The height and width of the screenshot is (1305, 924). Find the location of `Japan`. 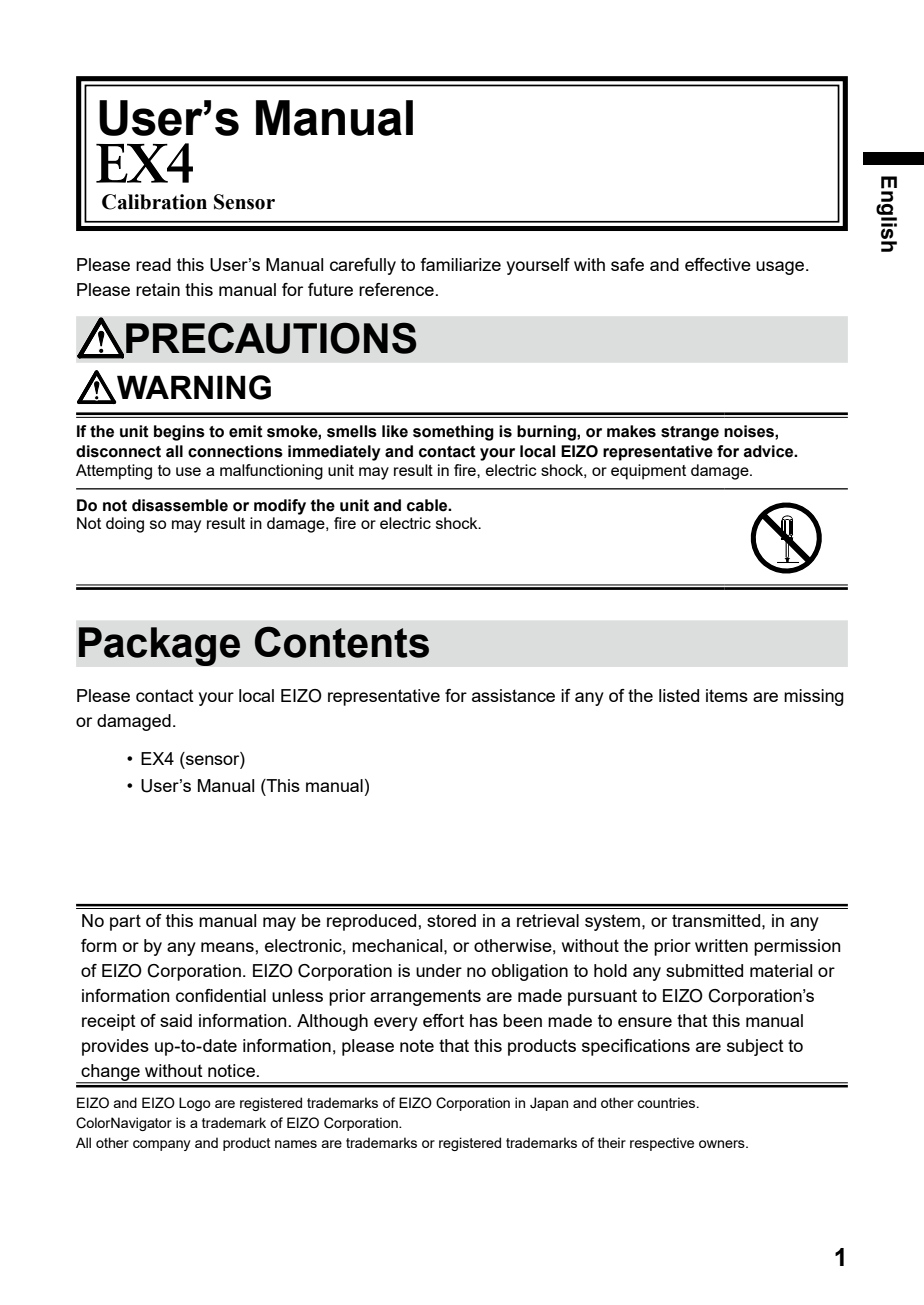

Japan is located at coordinates (549, 1104).
